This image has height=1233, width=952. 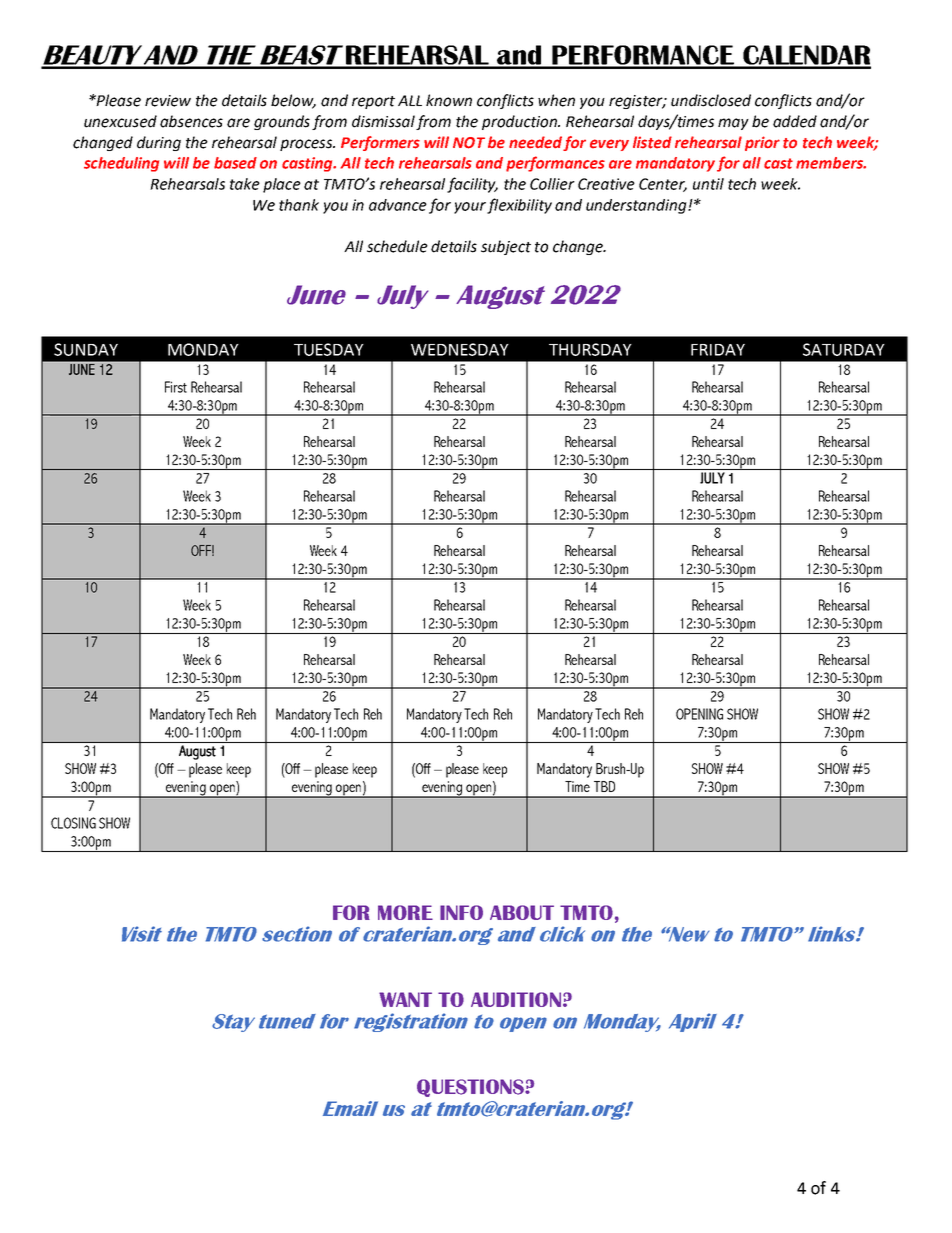 I want to click on NOT, so click(x=469, y=143).
